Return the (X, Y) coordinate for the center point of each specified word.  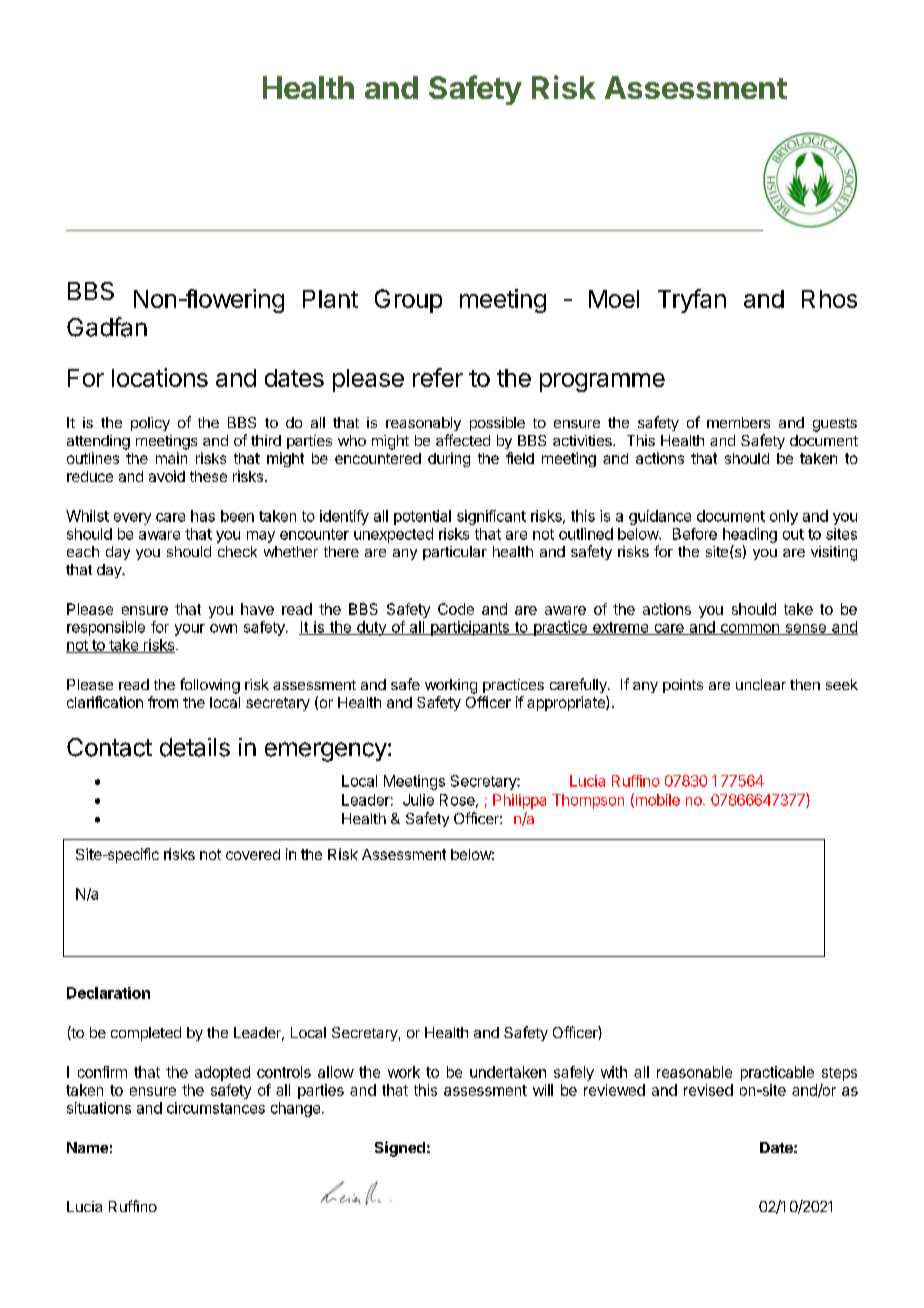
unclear (761, 684)
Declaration (108, 993)
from (163, 702)
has (203, 516)
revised (708, 1090)
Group (408, 301)
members (738, 422)
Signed (400, 1149)
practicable (777, 1073)
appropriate (567, 703)
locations (160, 377)
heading (750, 535)
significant (491, 517)
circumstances (216, 1108)
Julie (418, 800)
